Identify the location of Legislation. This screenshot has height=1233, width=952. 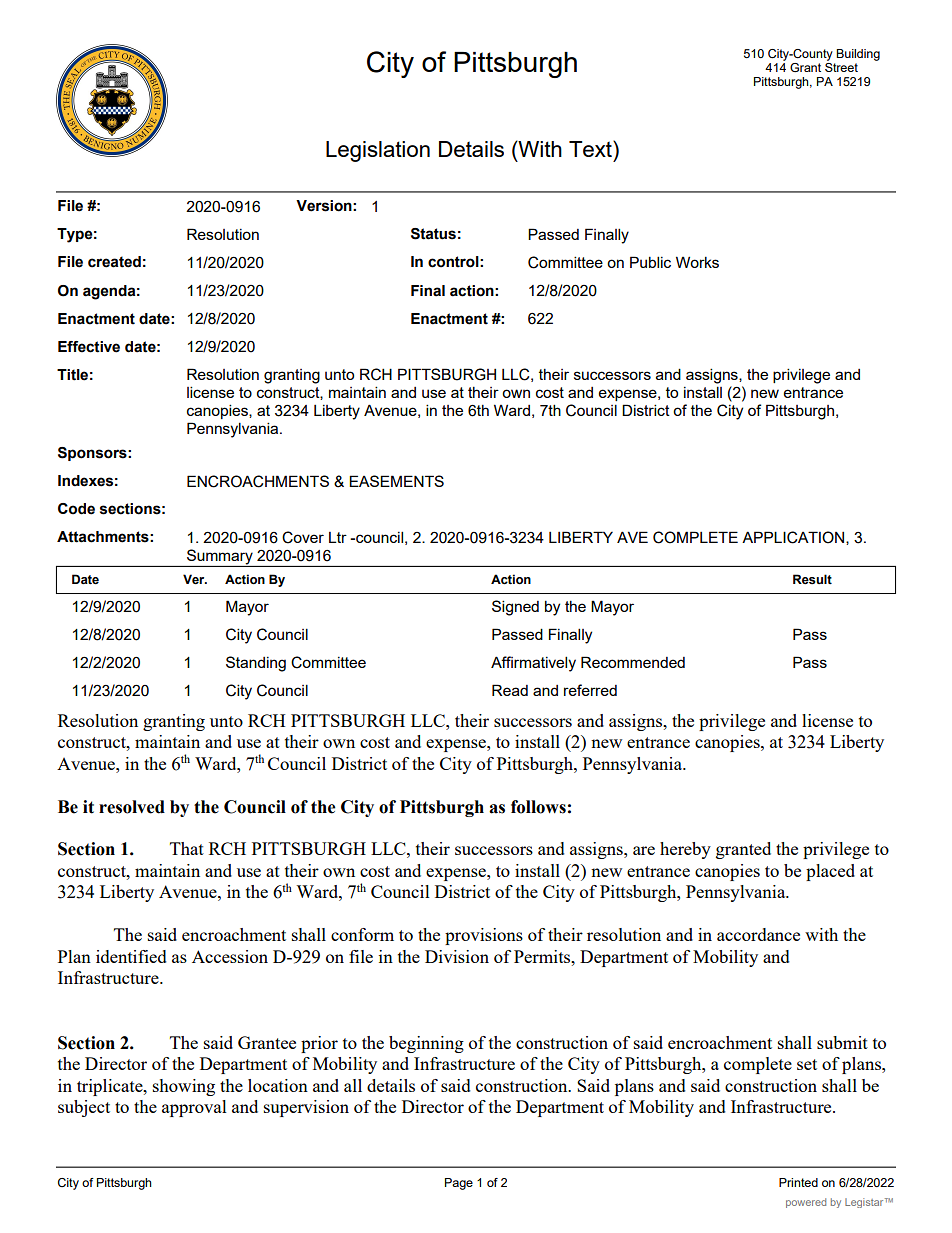
(378, 151).
